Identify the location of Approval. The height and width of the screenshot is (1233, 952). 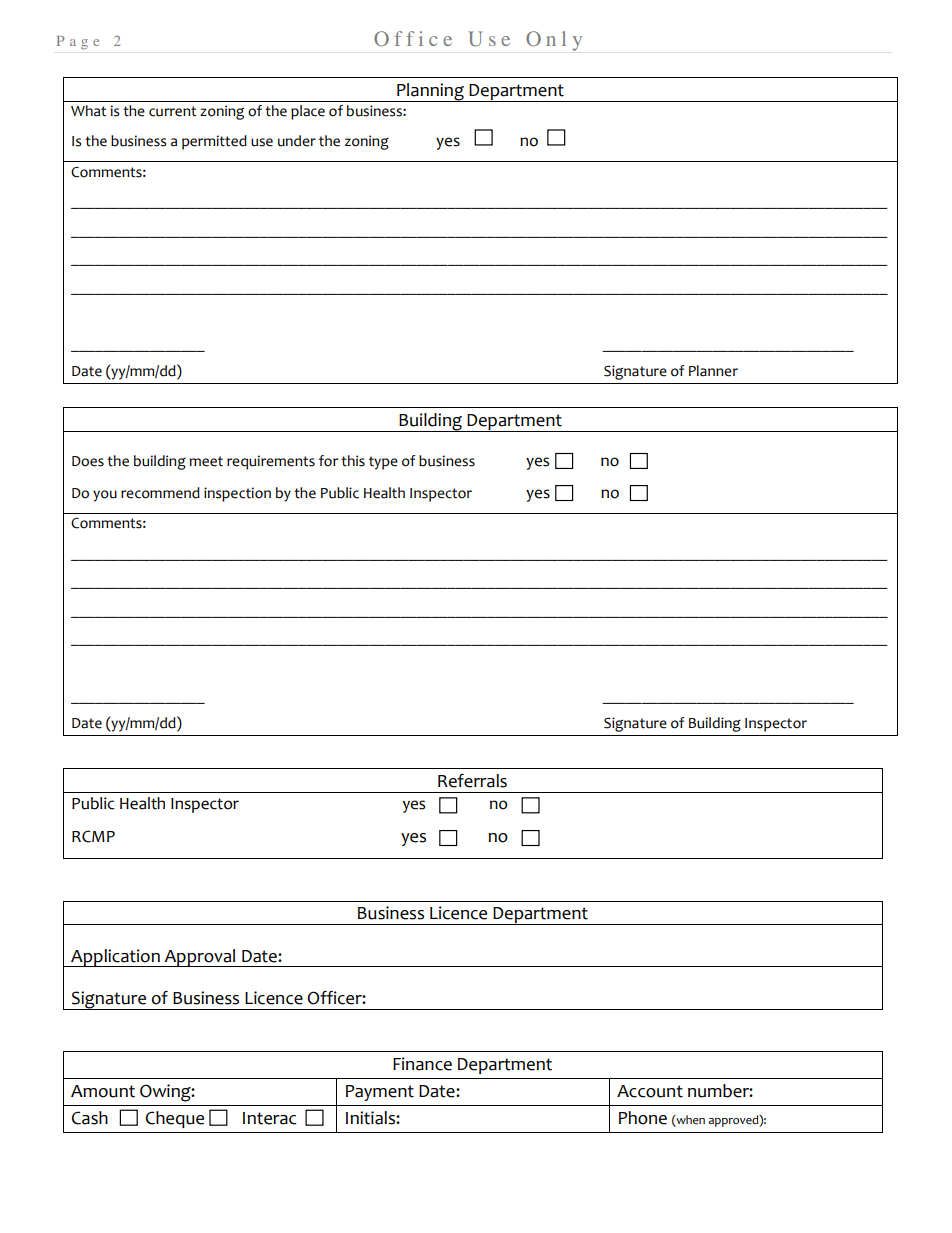
(200, 958).
